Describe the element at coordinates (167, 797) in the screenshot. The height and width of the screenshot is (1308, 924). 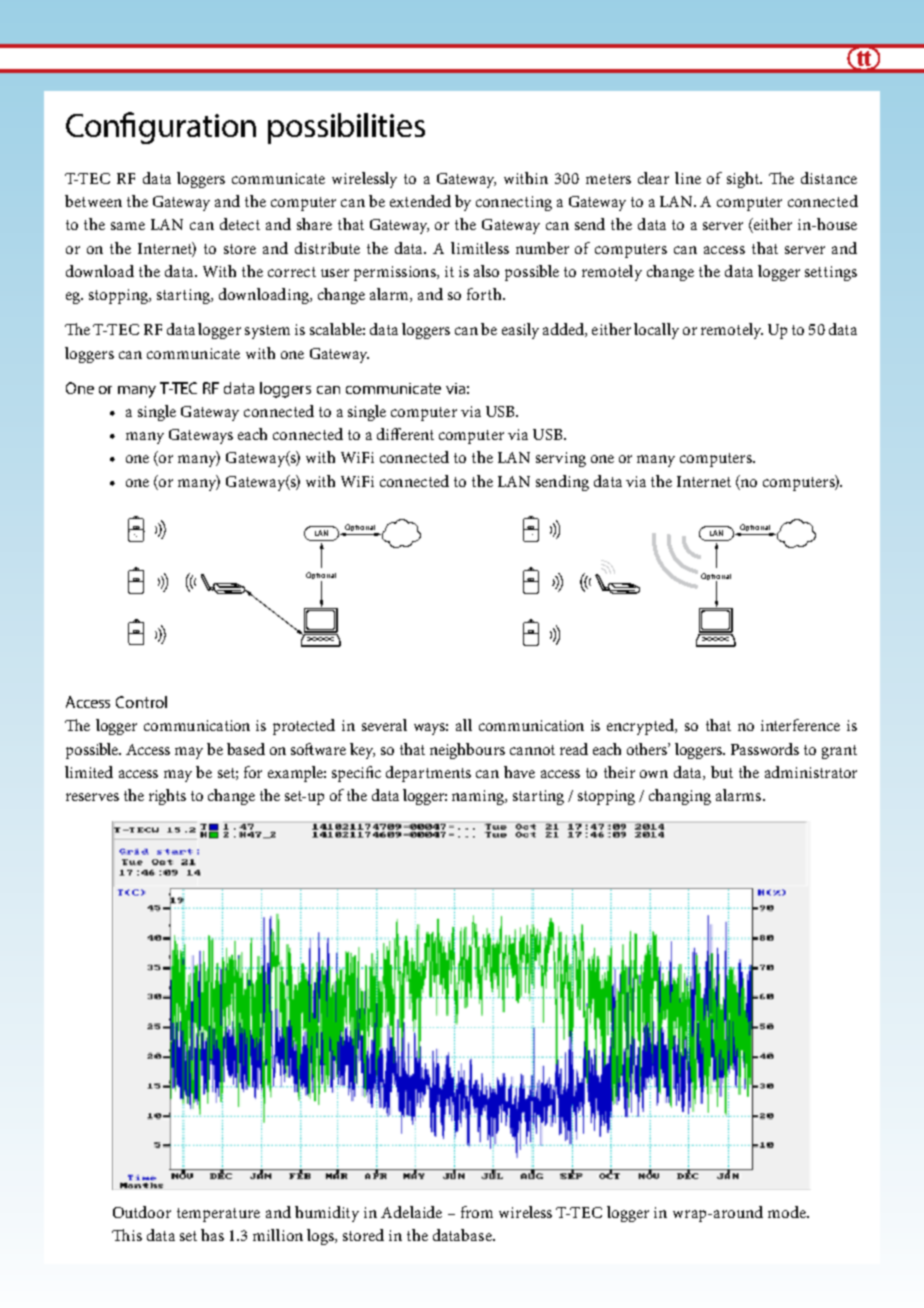
I see `rights` at that location.
